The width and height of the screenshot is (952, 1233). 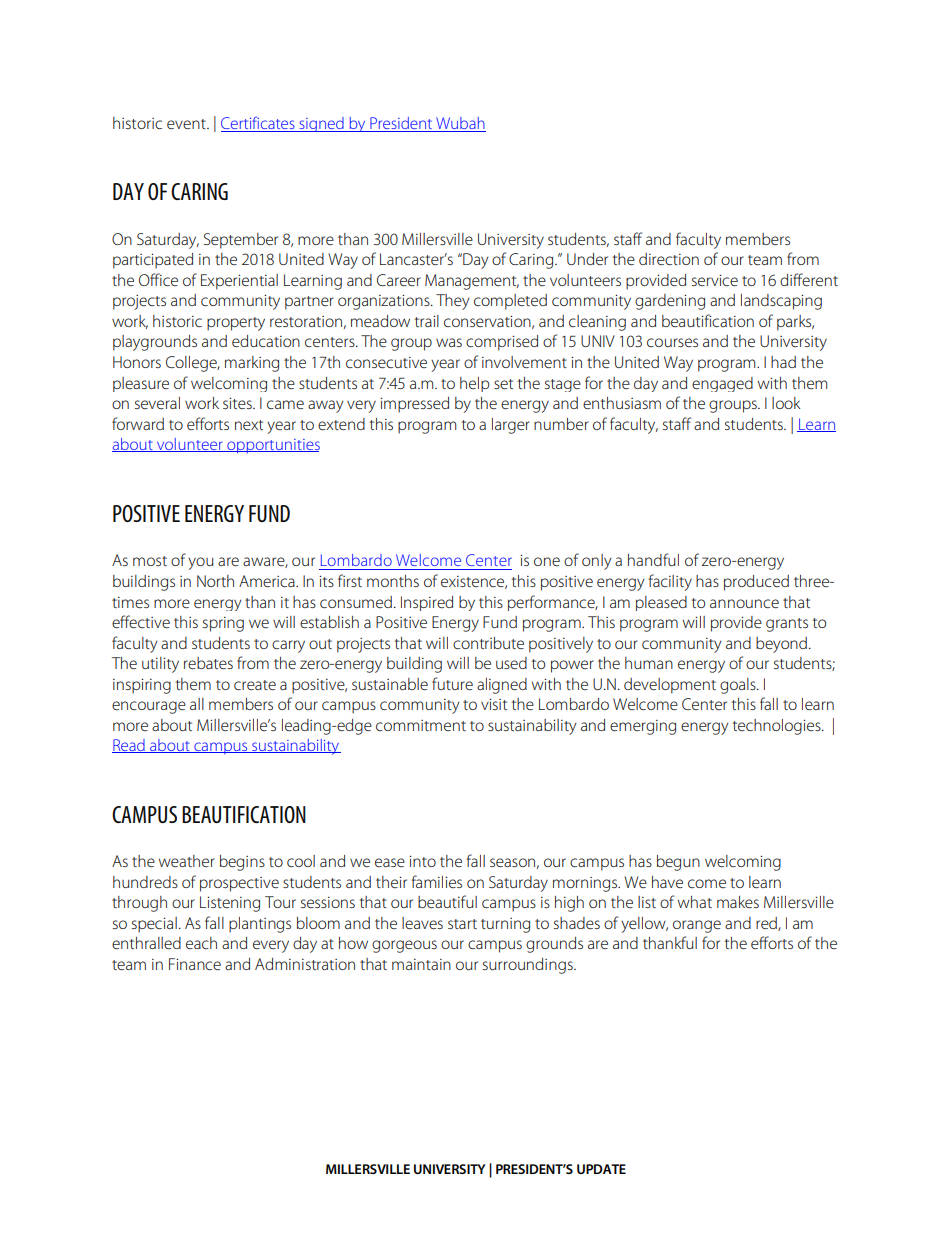 What do you see at coordinates (208, 663) in the screenshot?
I see `rebates` at bounding box center [208, 663].
